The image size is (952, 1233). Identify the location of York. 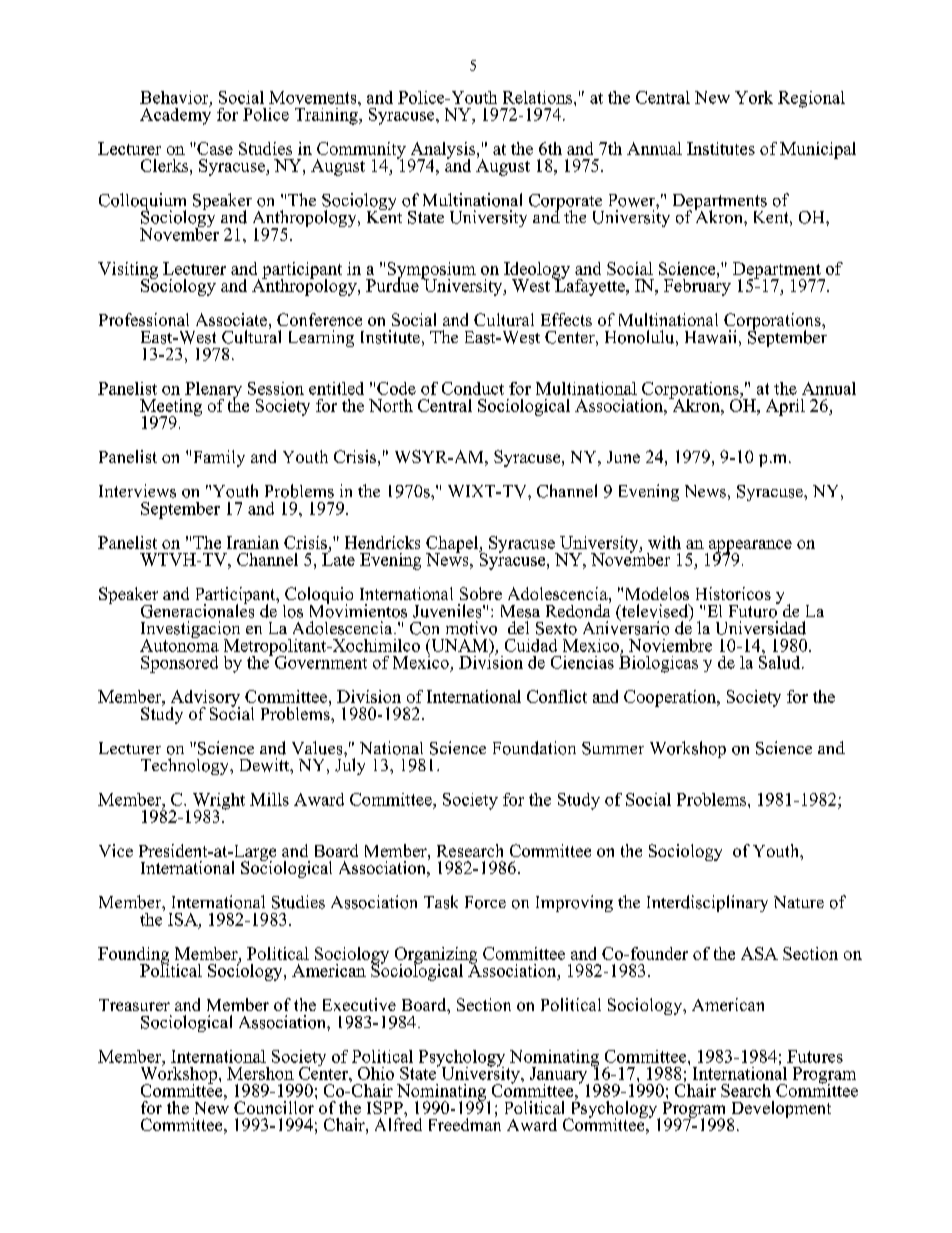
(754, 97).
